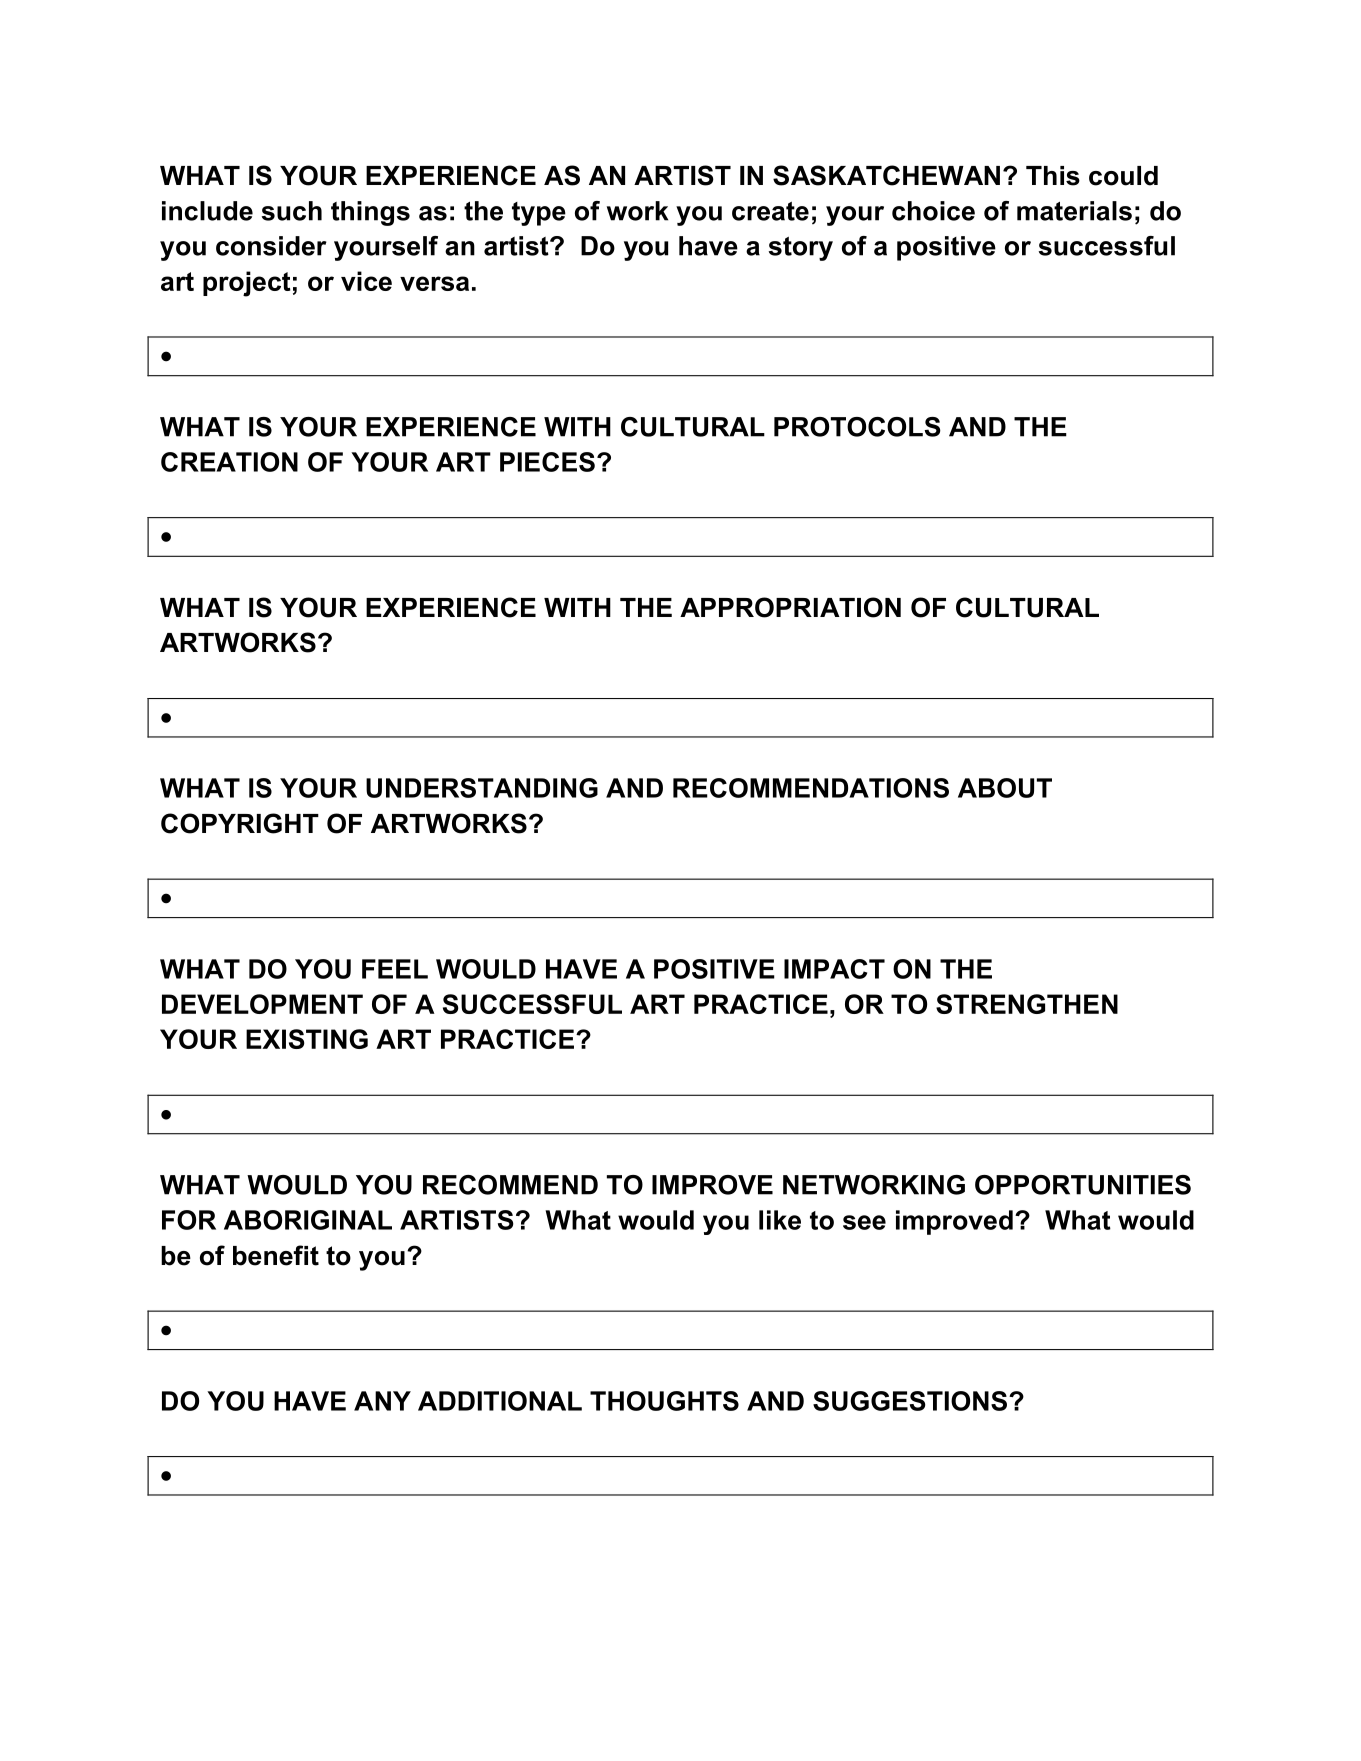 This page has width=1361, height=1761. Describe the element at coordinates (834, 969) in the page. I see `IMPACT` at that location.
